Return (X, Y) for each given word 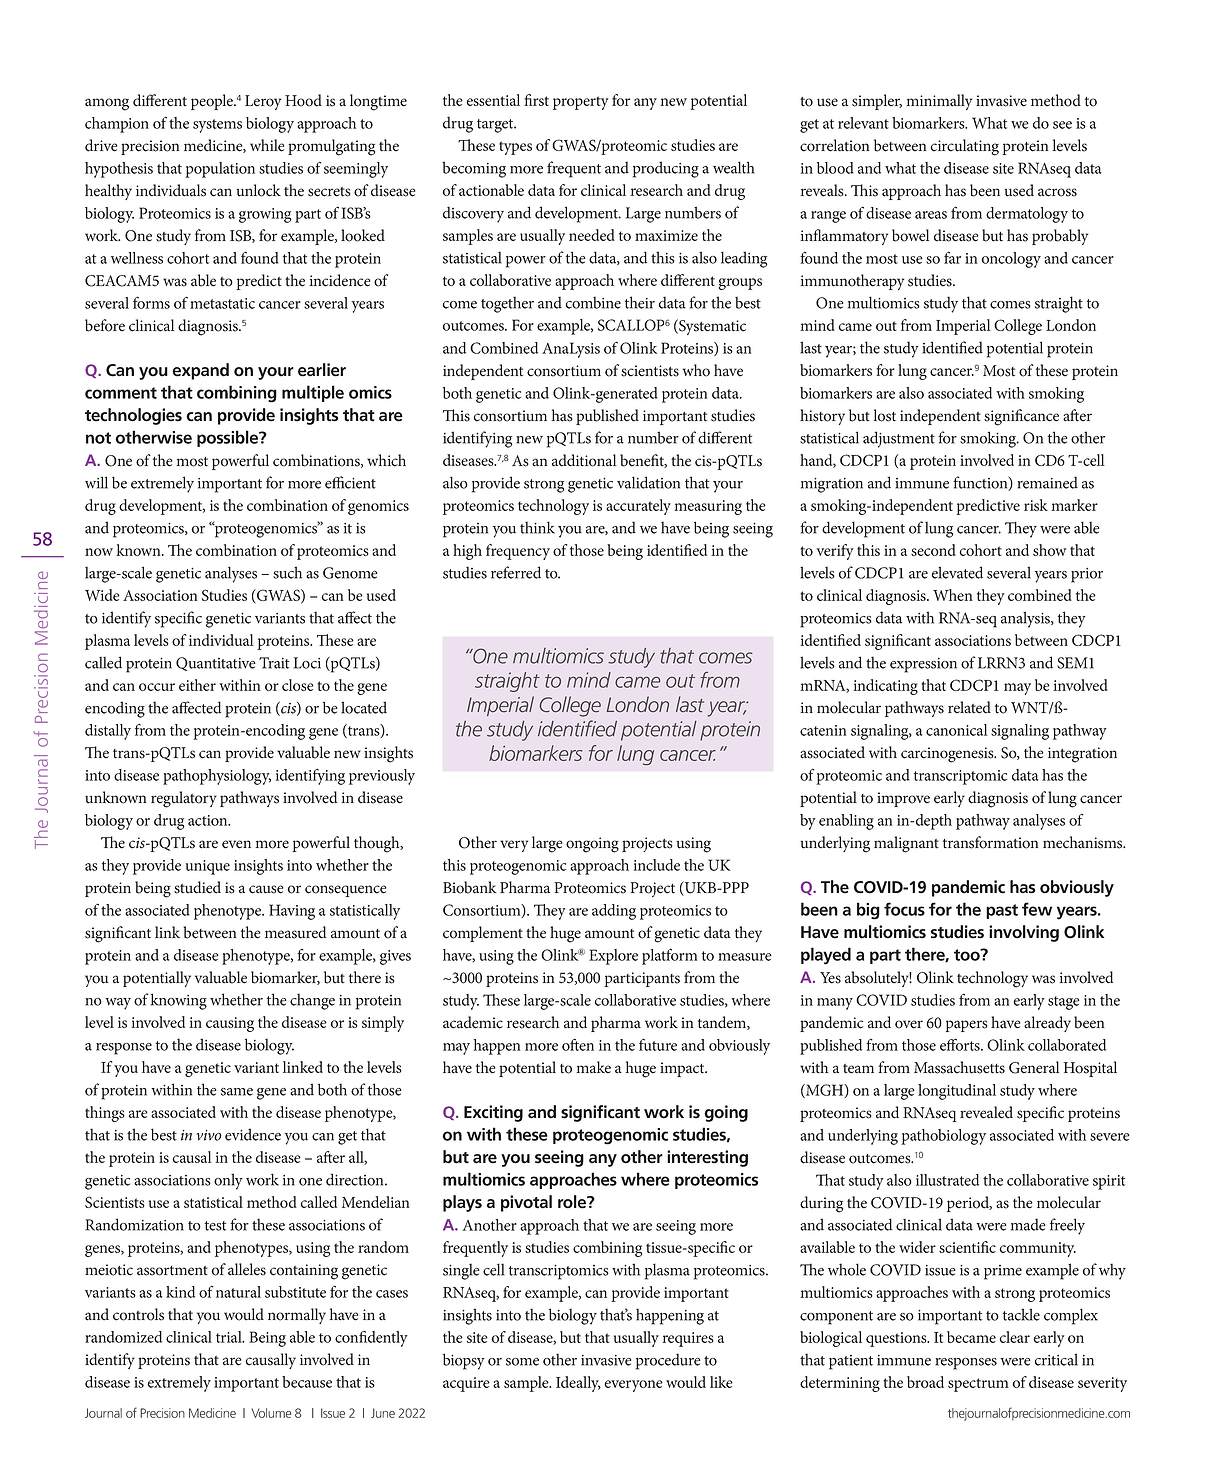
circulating (965, 147)
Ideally (578, 1384)
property (581, 103)
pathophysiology (217, 777)
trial (230, 1337)
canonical (957, 730)
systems (217, 126)
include (656, 865)
